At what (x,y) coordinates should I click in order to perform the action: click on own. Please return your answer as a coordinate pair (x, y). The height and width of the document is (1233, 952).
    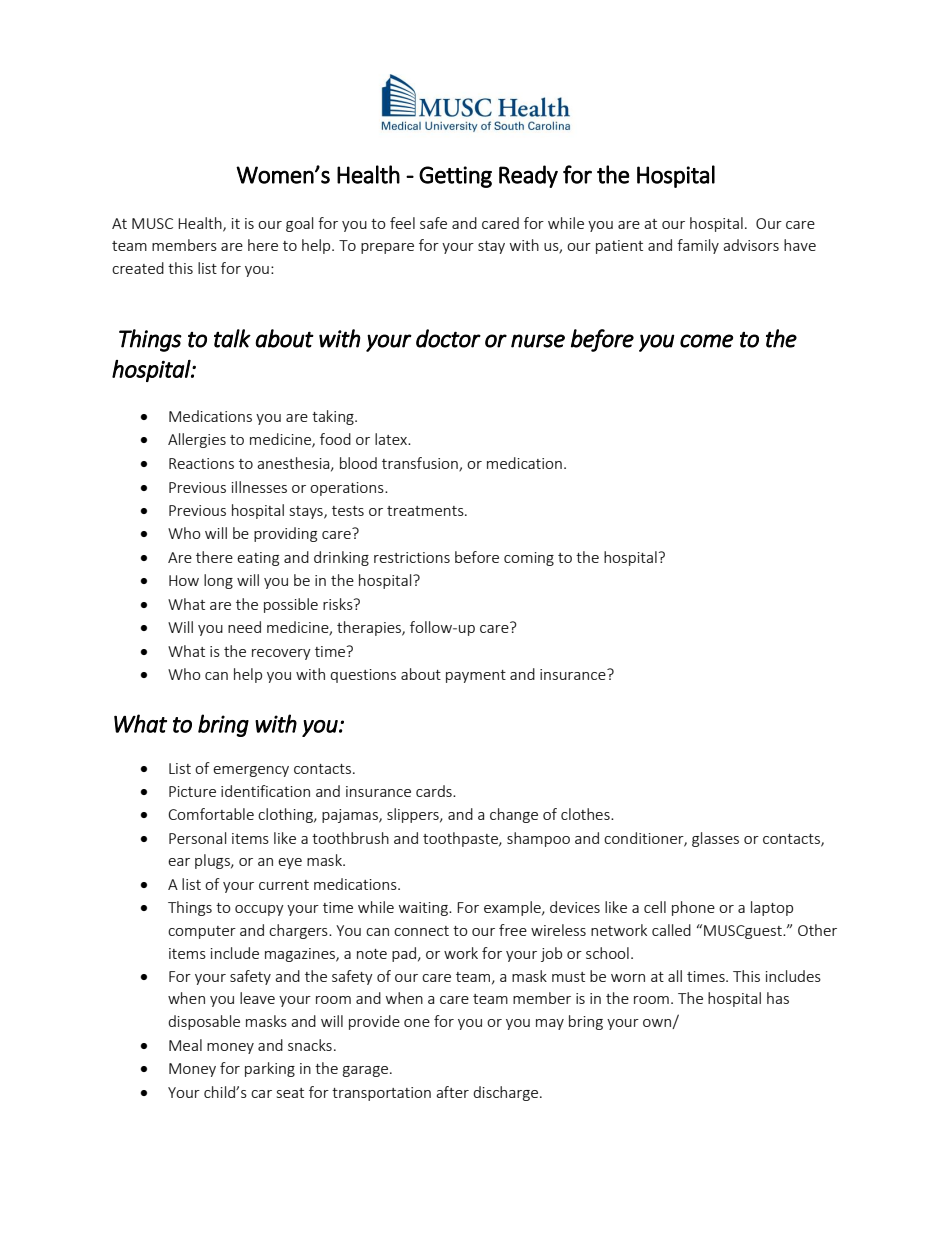
    Looking at the image, I should click on (658, 1024).
